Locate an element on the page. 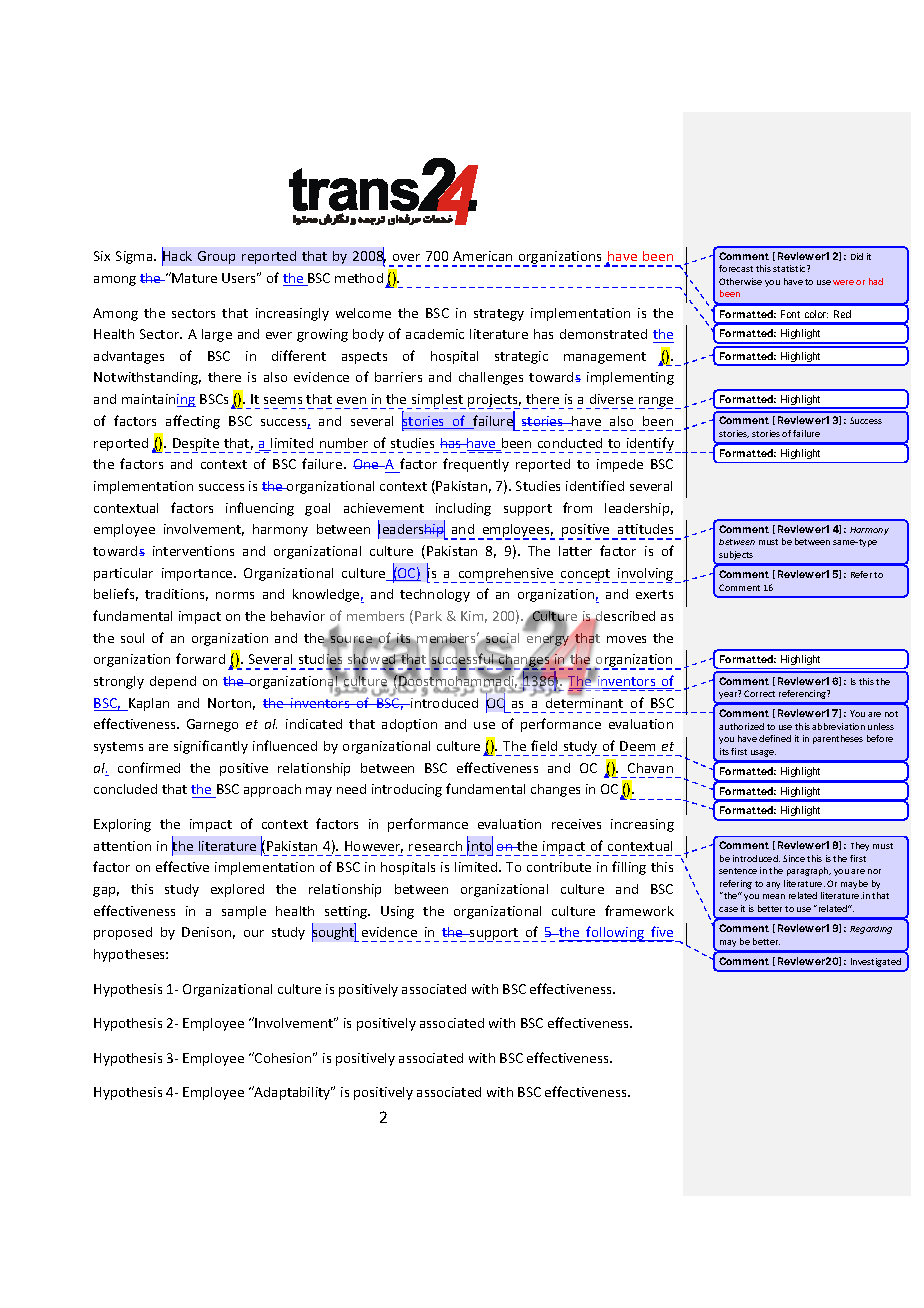 The height and width of the document is (1308, 924). paragraph is located at coordinates (809, 871).
